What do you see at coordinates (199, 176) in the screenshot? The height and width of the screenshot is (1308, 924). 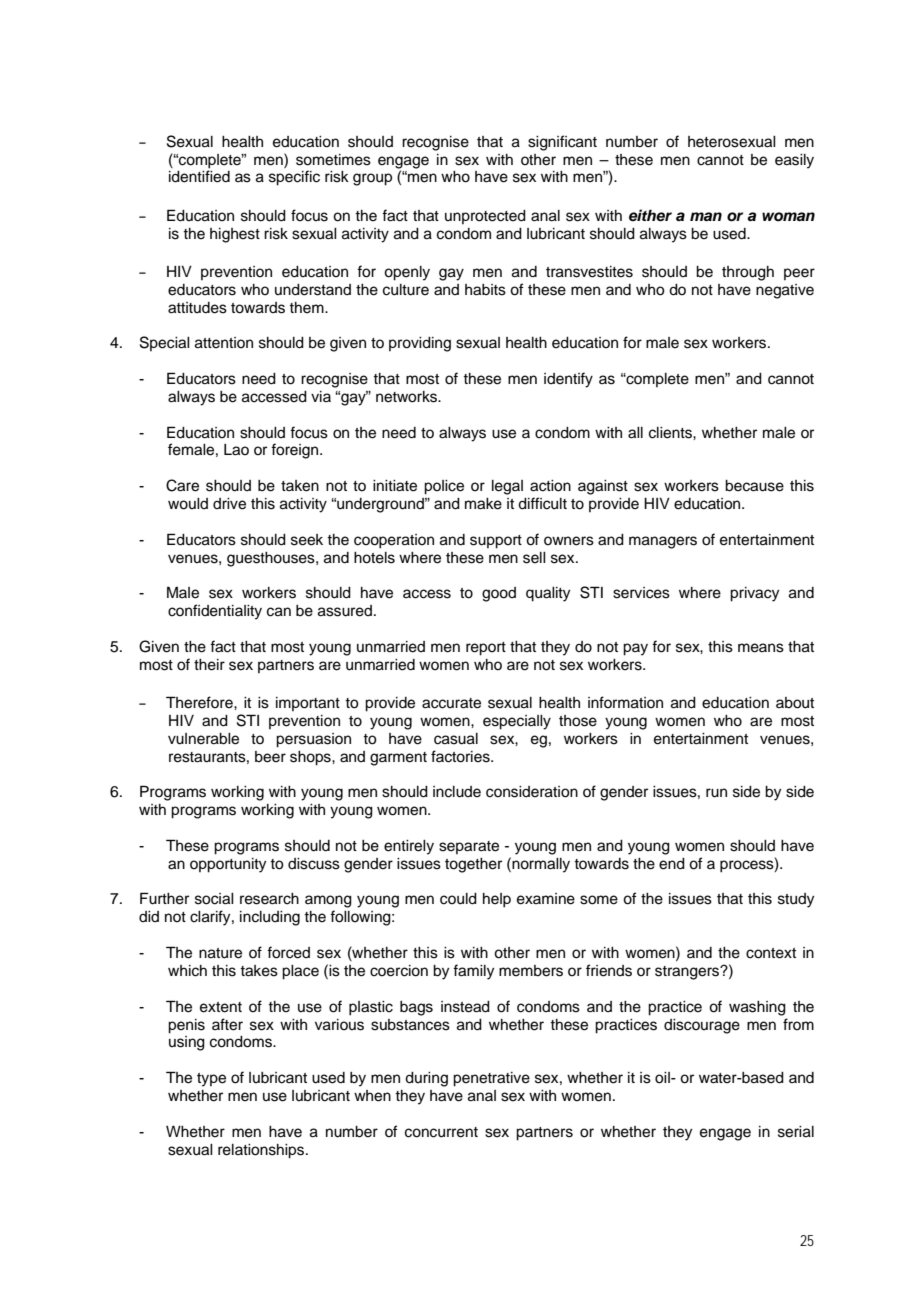 I see `identified` at bounding box center [199, 176].
